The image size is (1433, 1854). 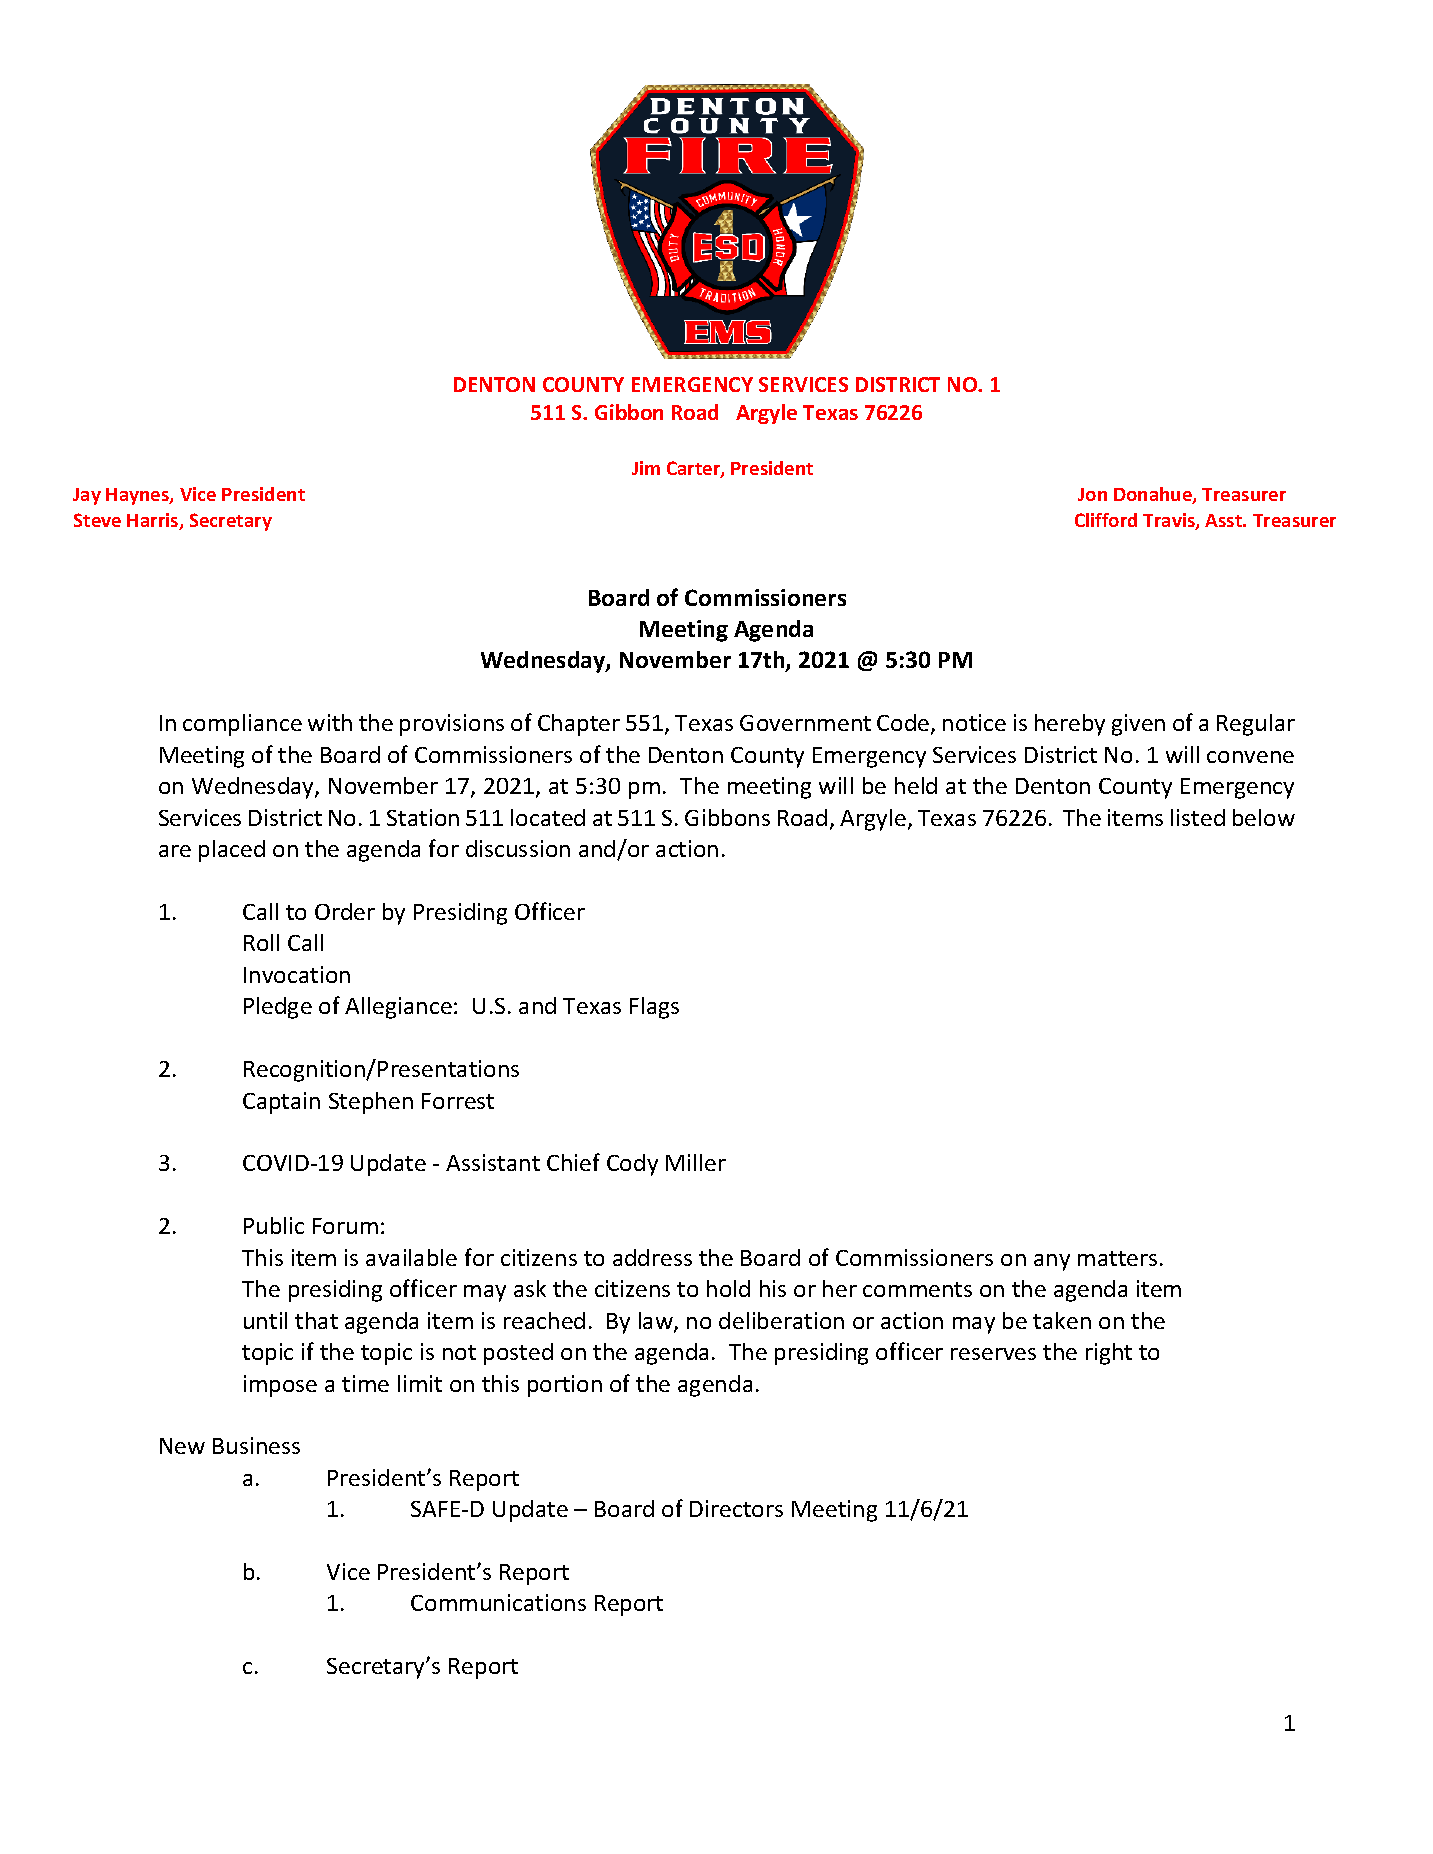 I want to click on Business, so click(x=256, y=1445).
